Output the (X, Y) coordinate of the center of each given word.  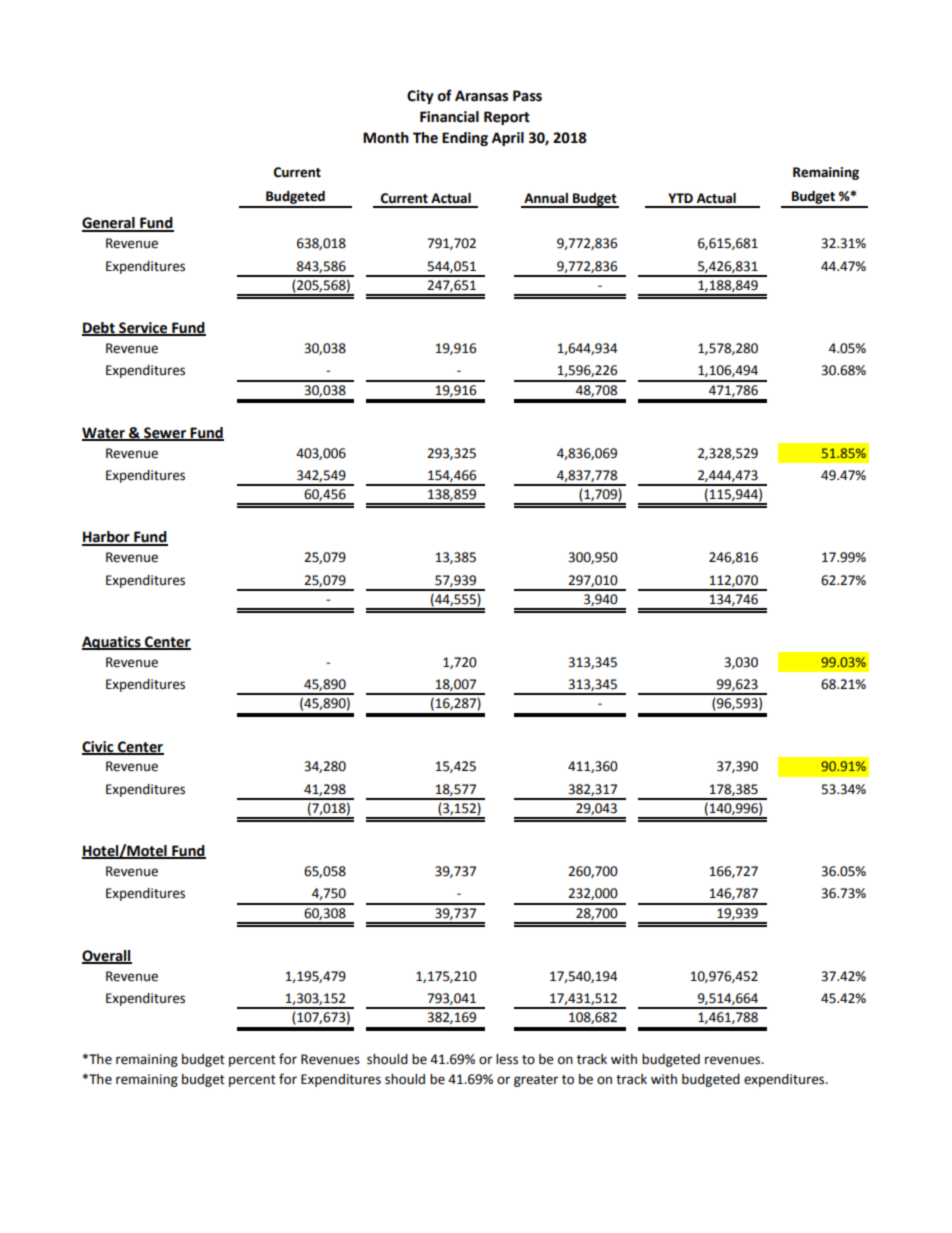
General (109, 224)
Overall (107, 956)
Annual (546, 198)
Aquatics (112, 643)
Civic (99, 747)
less (507, 1059)
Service (143, 329)
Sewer (165, 433)
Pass (527, 96)
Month (386, 138)
